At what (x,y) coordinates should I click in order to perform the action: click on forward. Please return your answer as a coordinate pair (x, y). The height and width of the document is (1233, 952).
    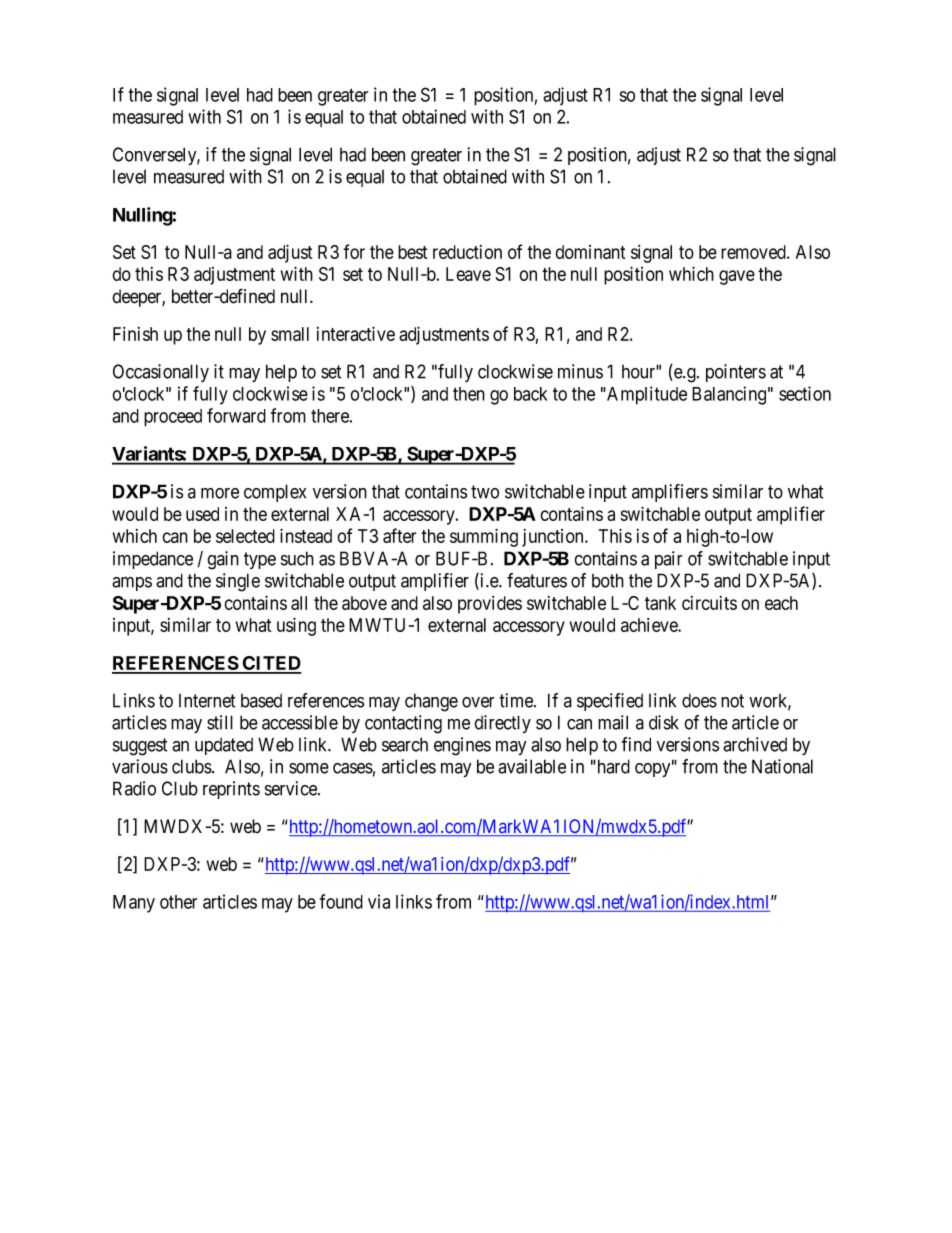
    Looking at the image, I should click on (236, 415).
